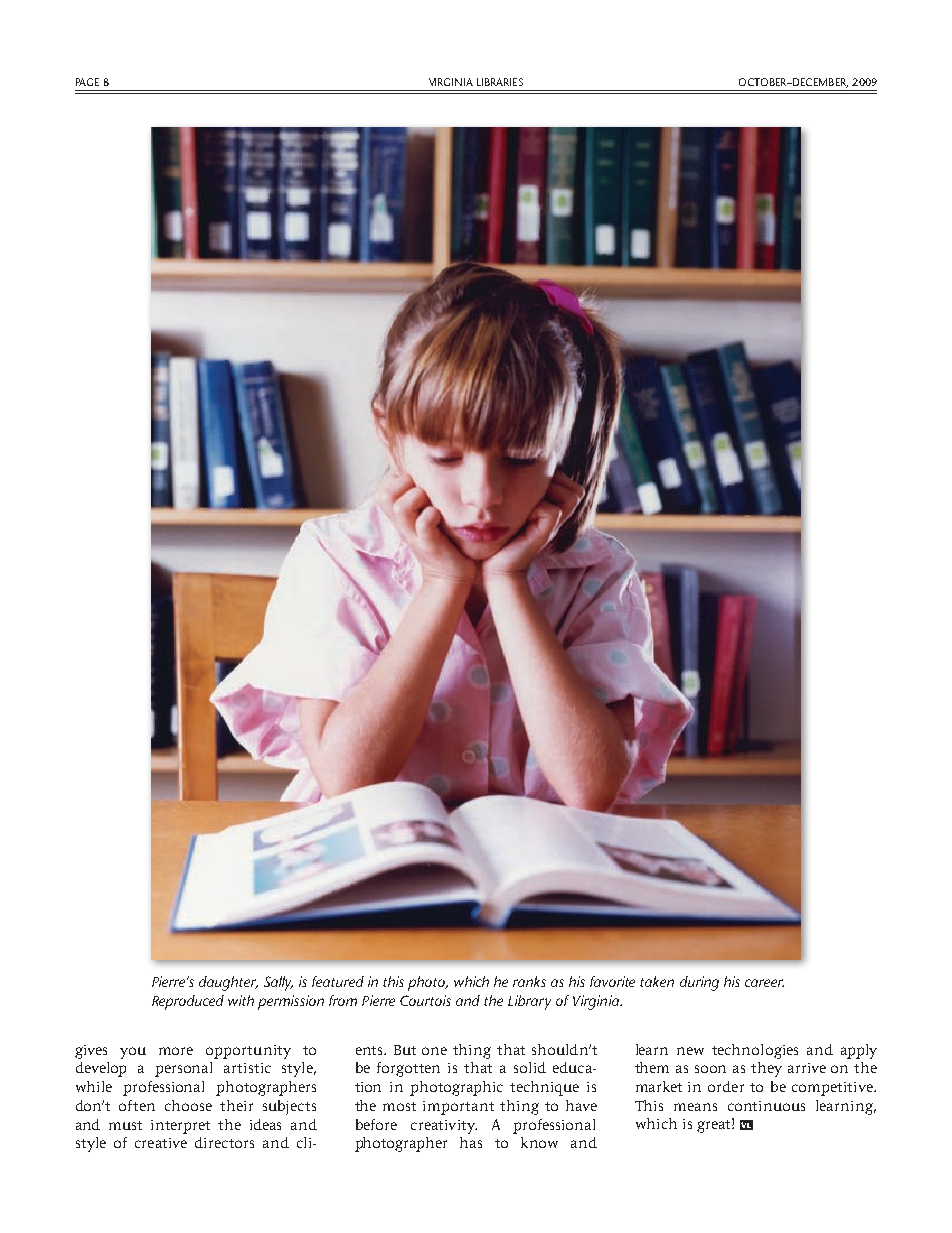 This screenshot has width=952, height=1233. Describe the element at coordinates (699, 983) in the screenshot. I see `during` at that location.
